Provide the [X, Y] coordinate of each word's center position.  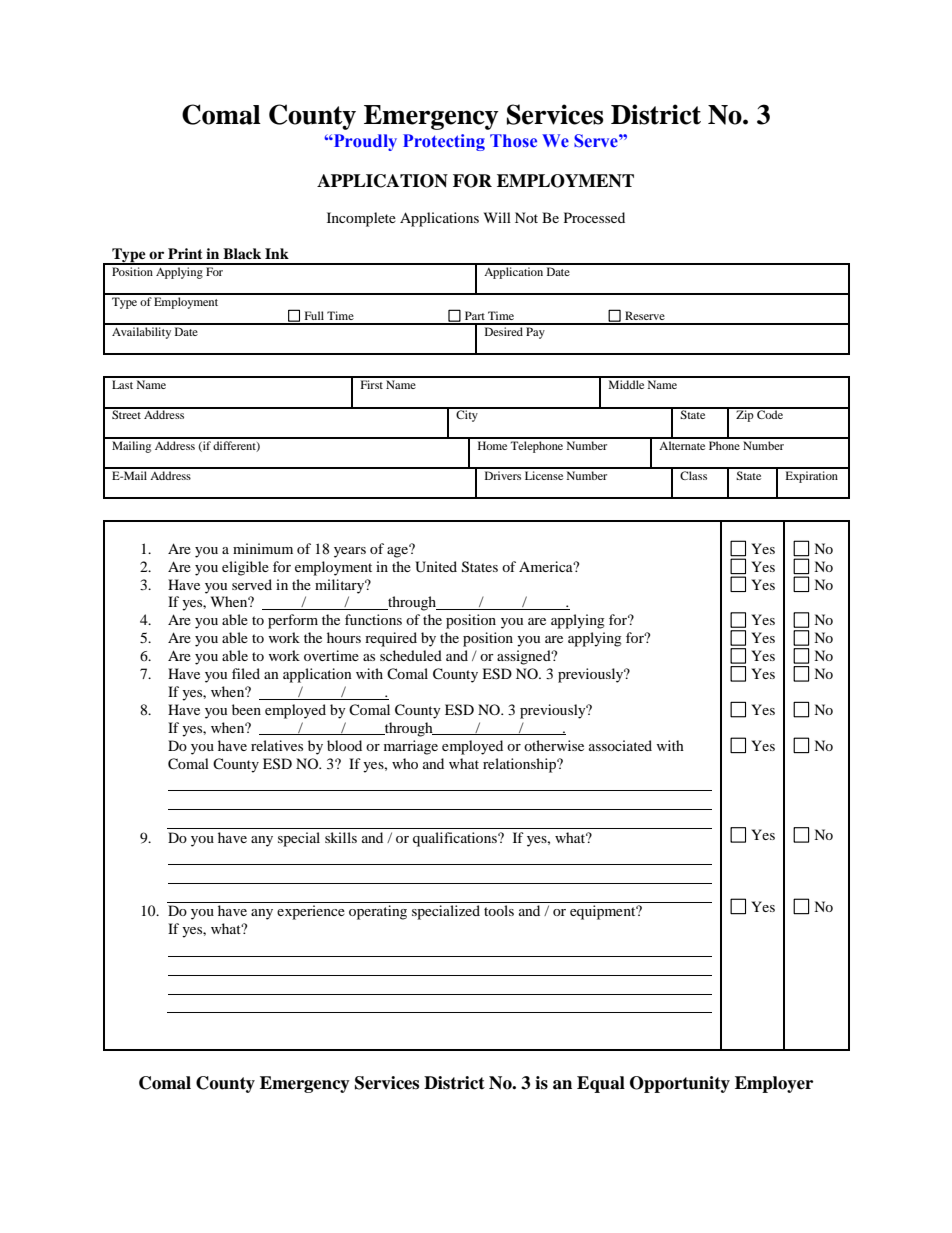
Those [513, 141]
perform [293, 621]
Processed [594, 217]
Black [242, 253]
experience [311, 912]
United [436, 567]
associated [620, 745]
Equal [601, 1084]
